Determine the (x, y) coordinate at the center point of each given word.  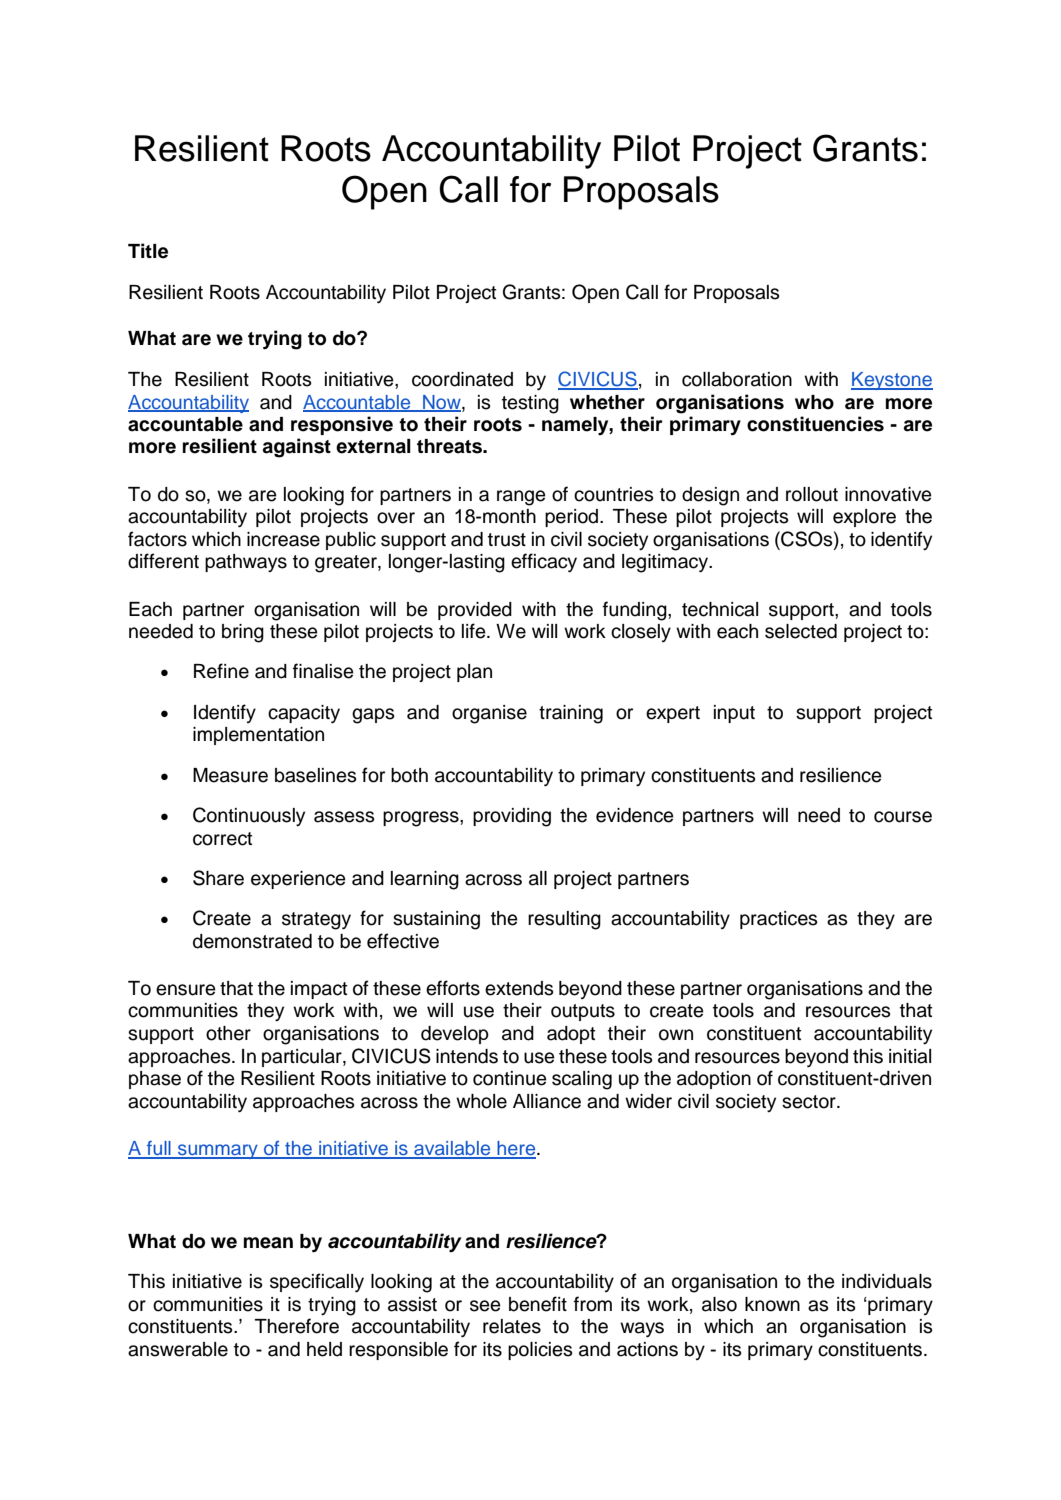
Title (148, 251)
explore (864, 518)
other (228, 1033)
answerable (178, 1349)
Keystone (892, 381)
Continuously (249, 817)
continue (510, 1078)
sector (810, 1102)
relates (512, 1326)
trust (507, 540)
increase (283, 539)
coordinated (462, 379)
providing (512, 817)
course (903, 817)
